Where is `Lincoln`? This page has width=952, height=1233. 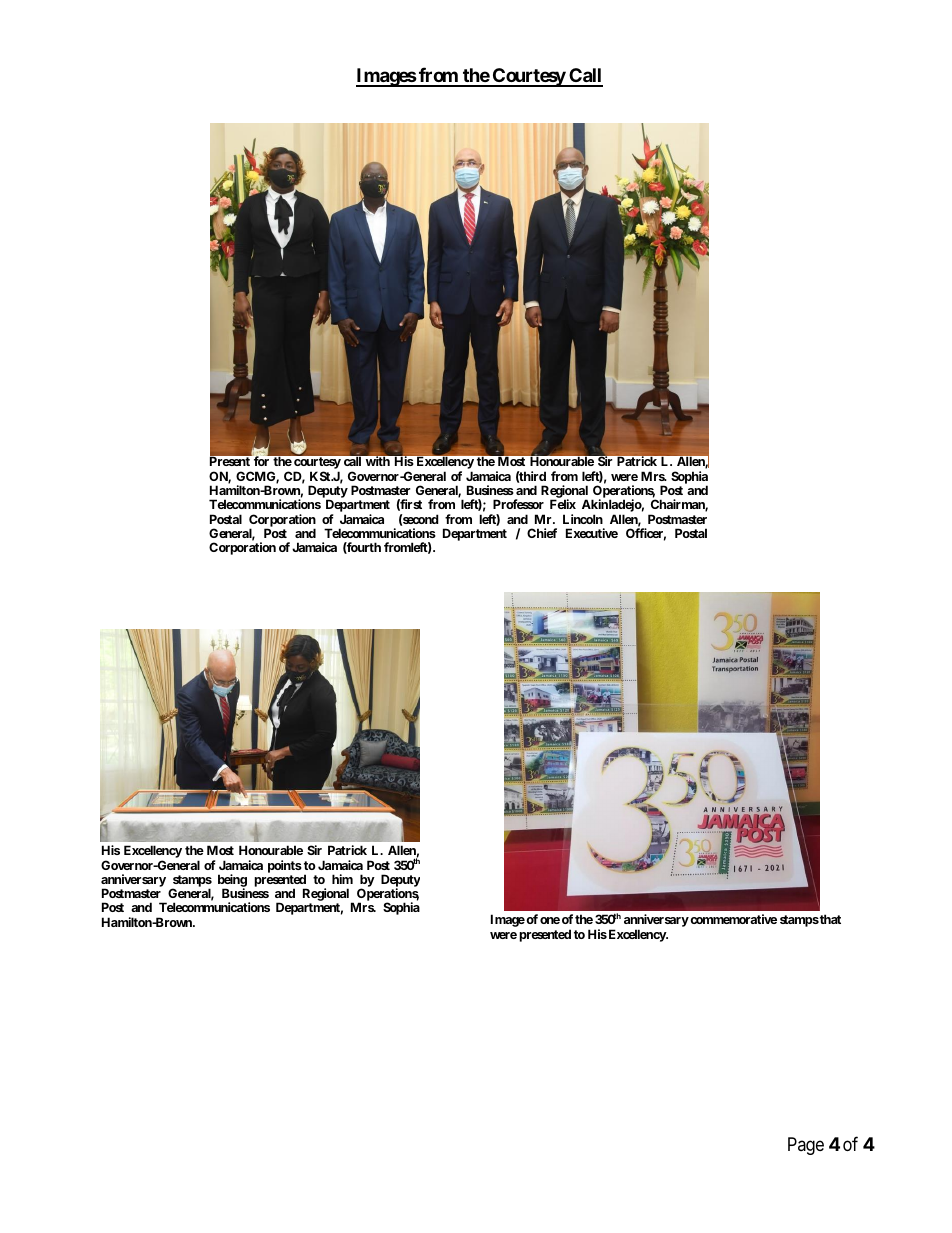
Lincoln is located at coordinates (583, 519).
